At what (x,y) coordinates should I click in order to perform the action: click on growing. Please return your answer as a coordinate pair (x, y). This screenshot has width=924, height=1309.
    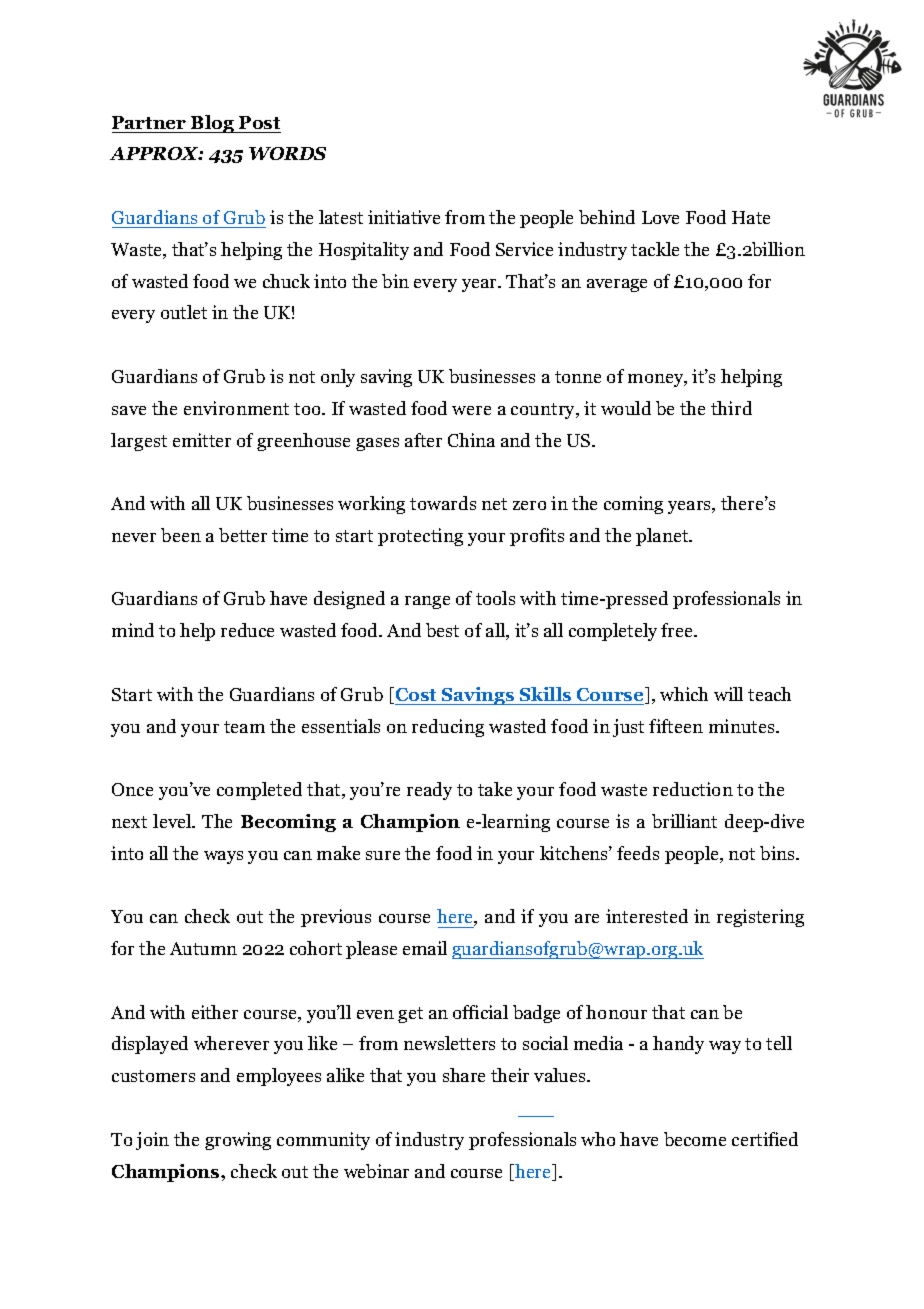
    Looking at the image, I should click on (238, 1141).
